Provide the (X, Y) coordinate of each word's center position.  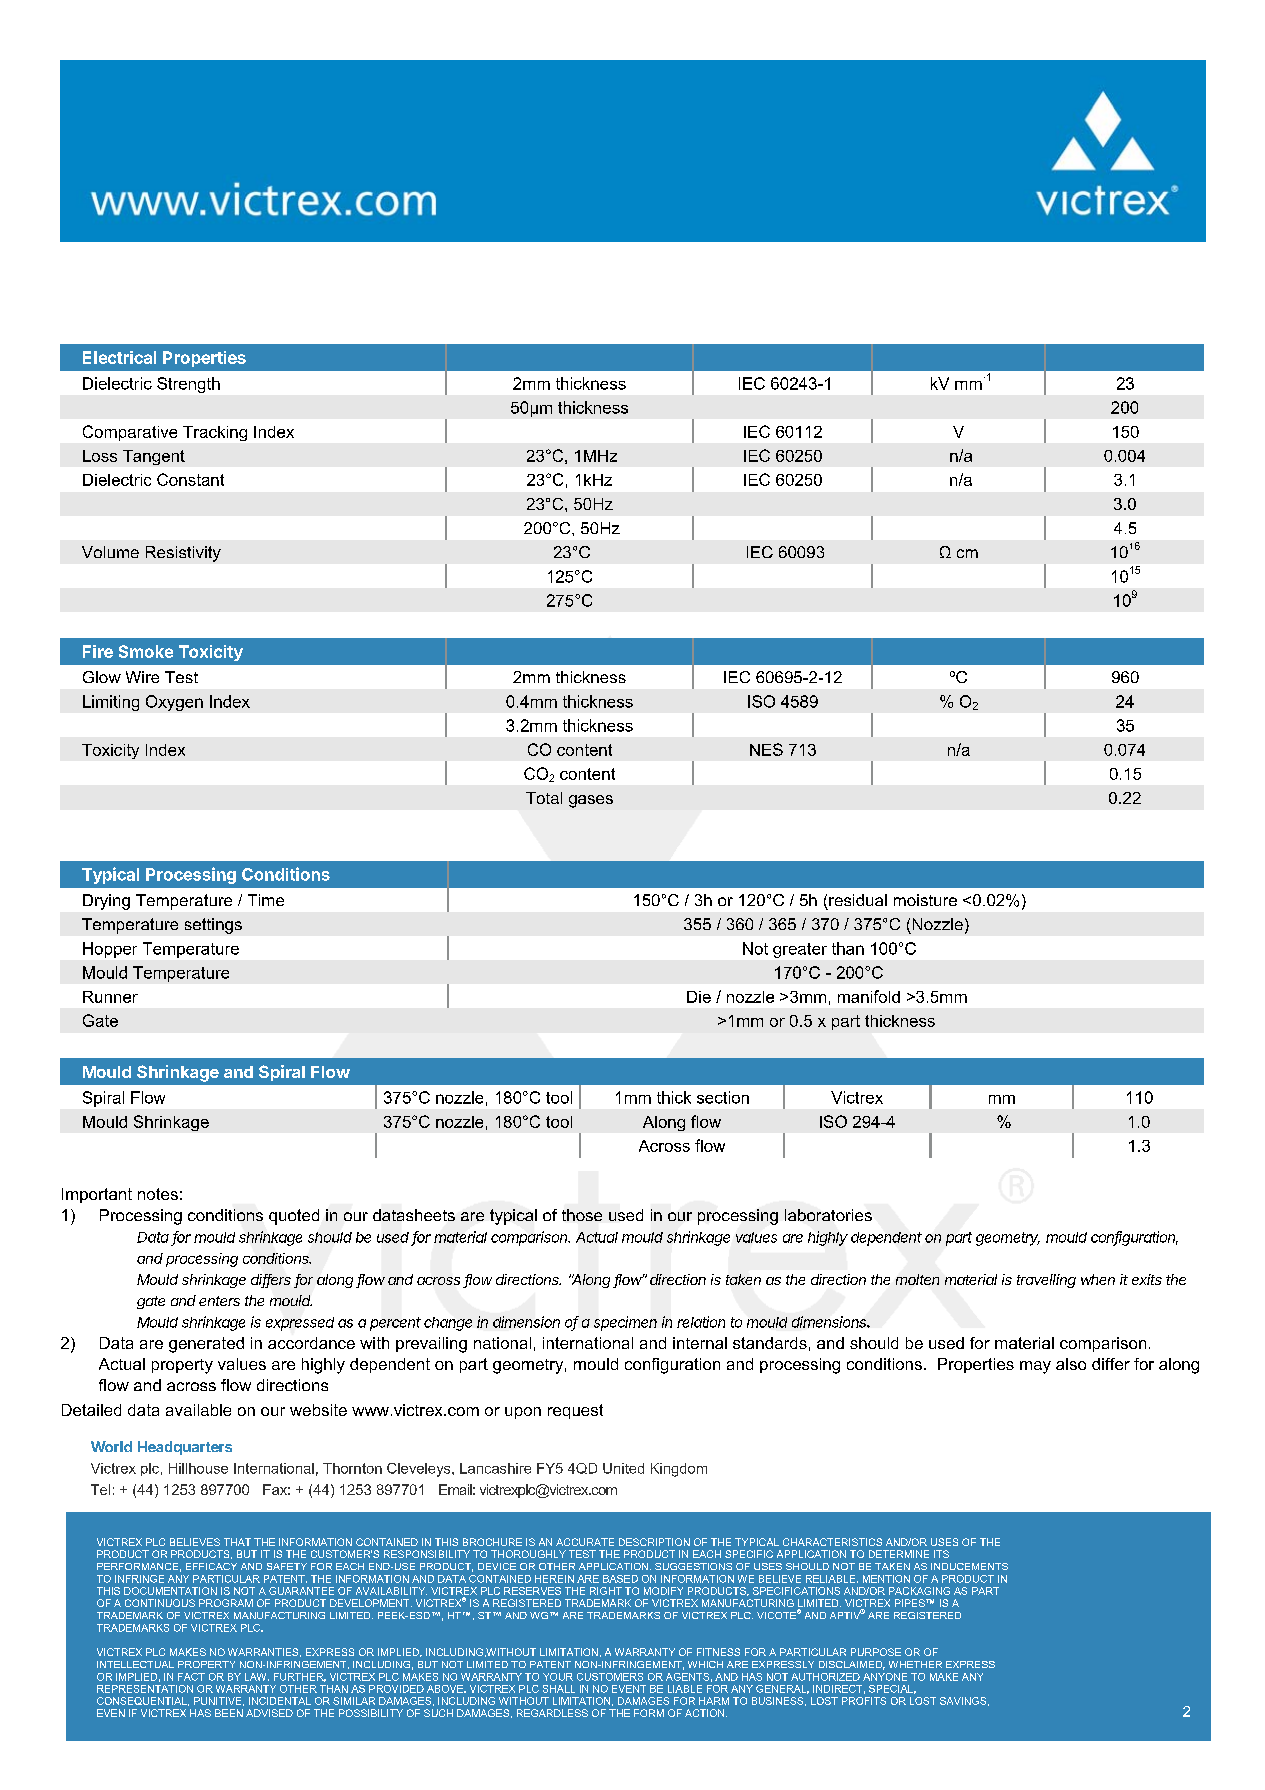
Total (544, 798)
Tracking (215, 433)
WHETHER (915, 1664)
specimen (625, 1323)
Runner (110, 997)
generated (206, 1345)
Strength (188, 385)
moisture (925, 900)
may (1035, 1367)
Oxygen (174, 703)
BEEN (229, 1713)
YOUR (558, 1677)
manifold (869, 996)
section (723, 1097)
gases (591, 801)
